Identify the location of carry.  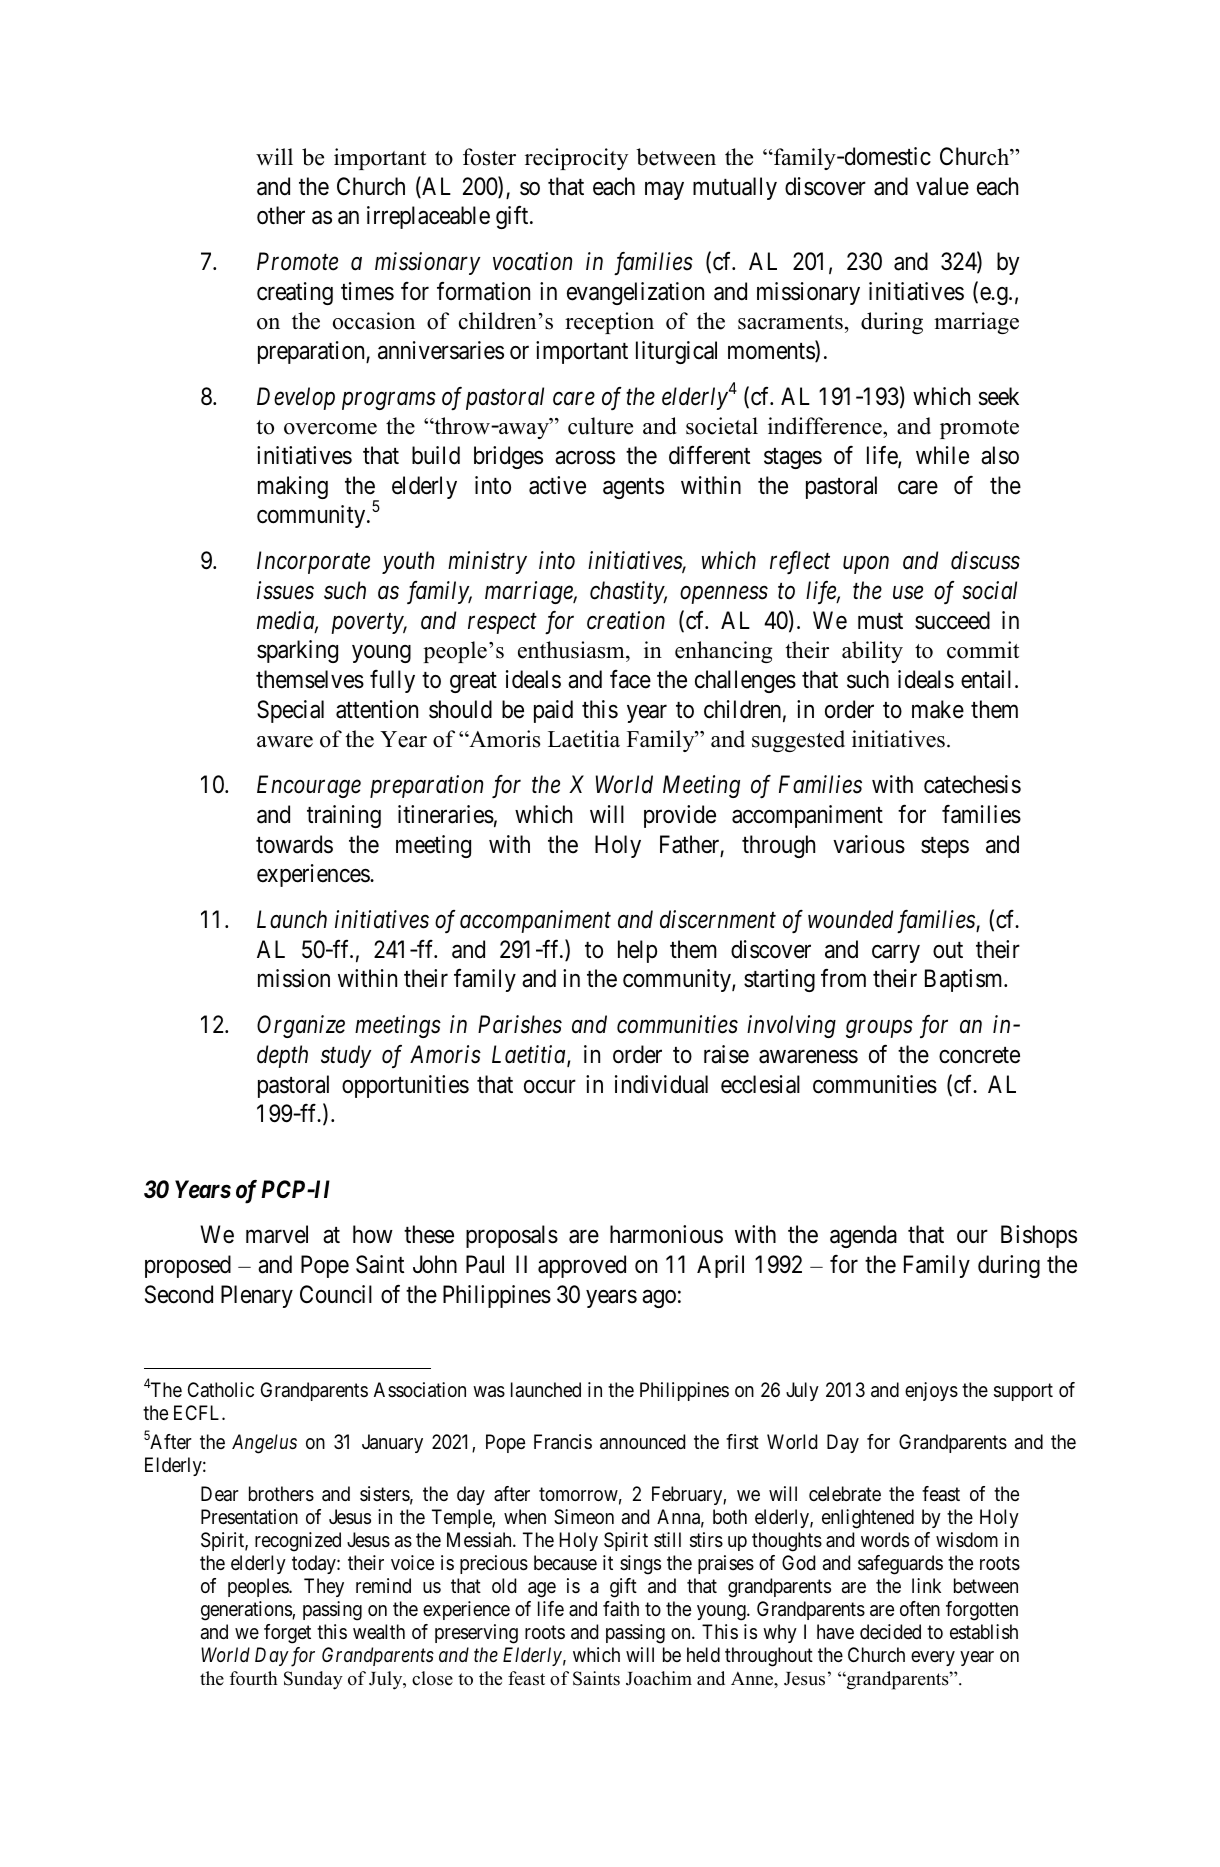
(896, 954).
